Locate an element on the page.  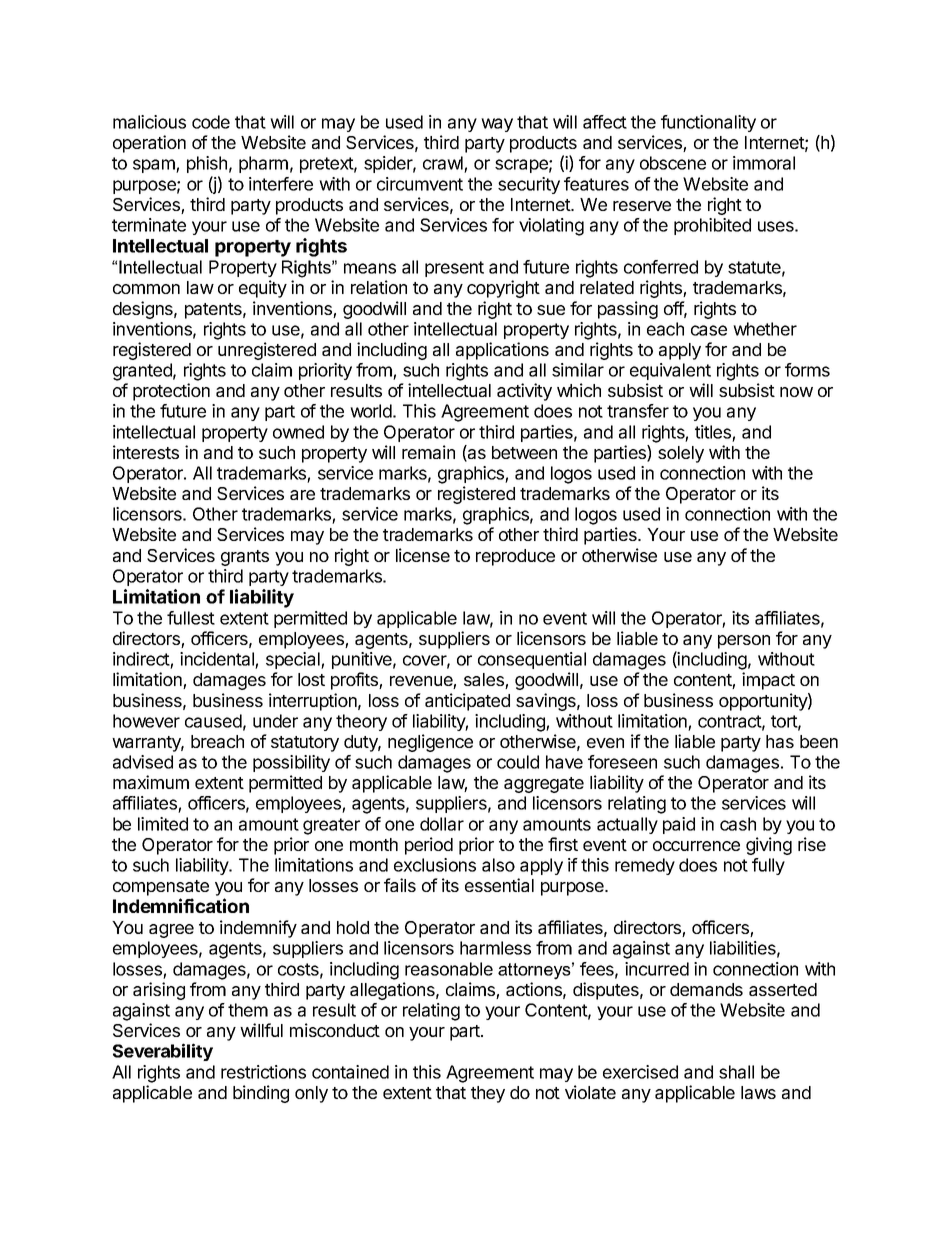
interests is located at coordinates (146, 452).
